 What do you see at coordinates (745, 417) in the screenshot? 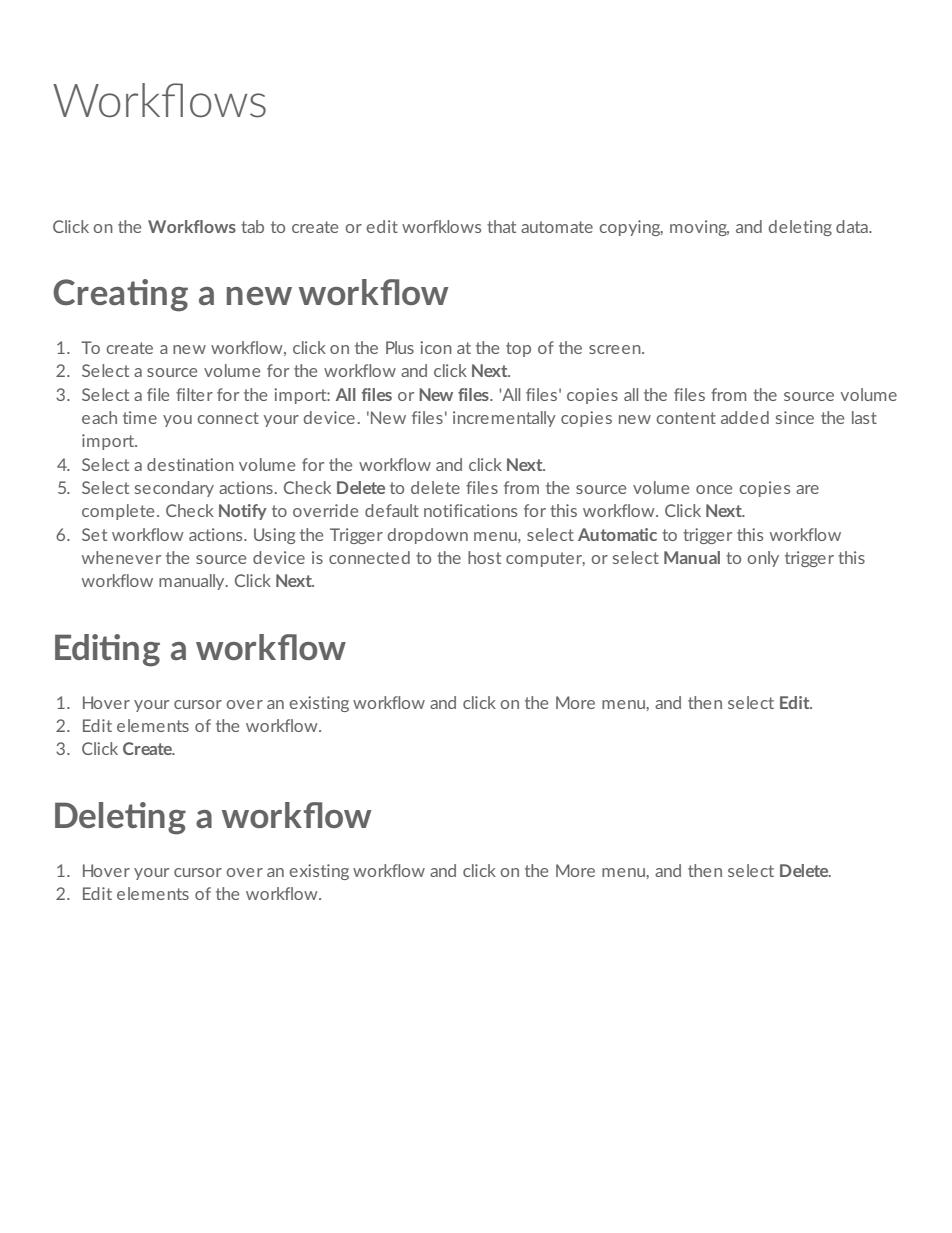
I see `added` at bounding box center [745, 417].
